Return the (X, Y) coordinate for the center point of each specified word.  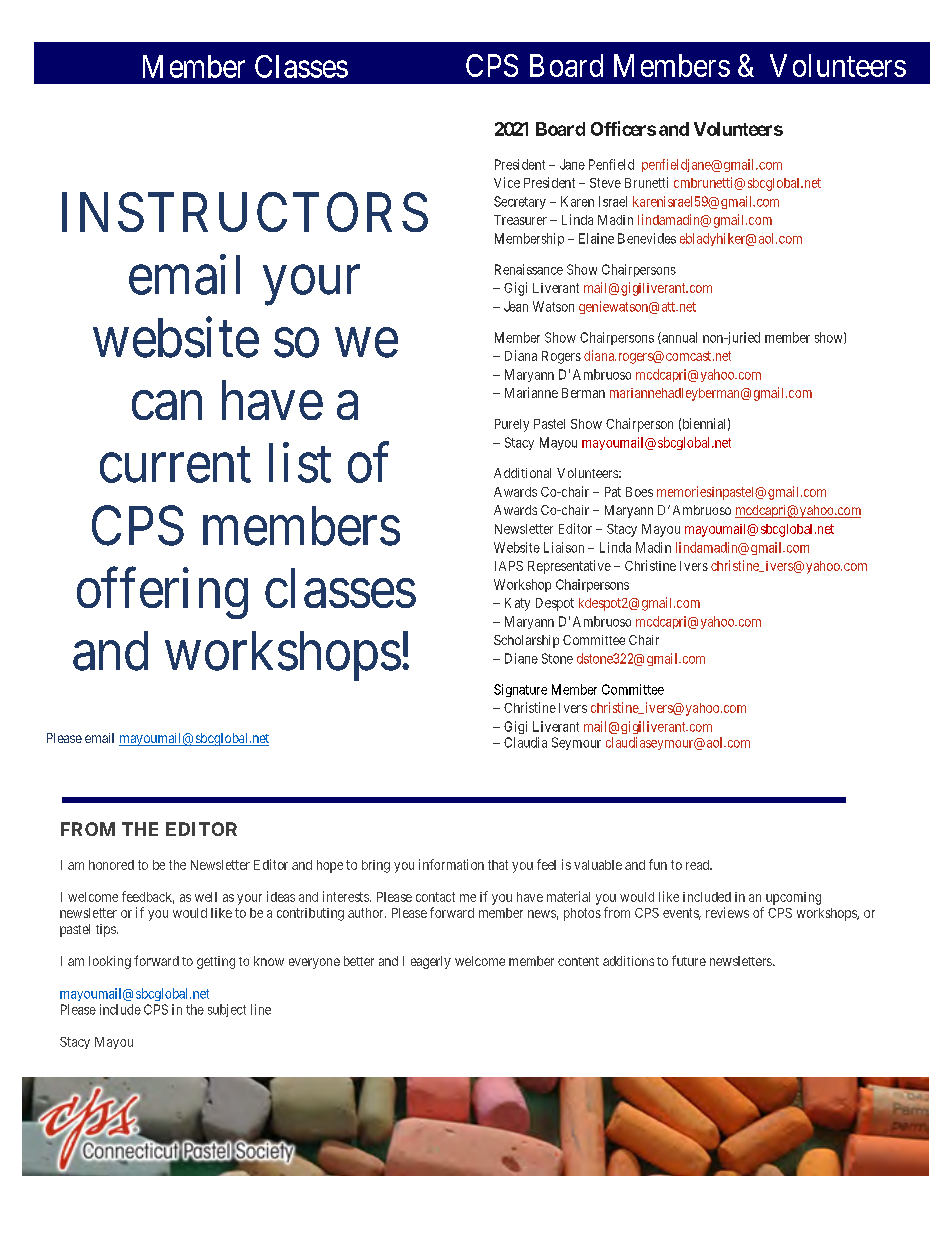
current (175, 465)
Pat (613, 492)
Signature (520, 690)
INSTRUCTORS (245, 212)
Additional (522, 473)
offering (162, 593)
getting (216, 962)
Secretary (520, 202)
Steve (605, 183)
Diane (521, 658)
